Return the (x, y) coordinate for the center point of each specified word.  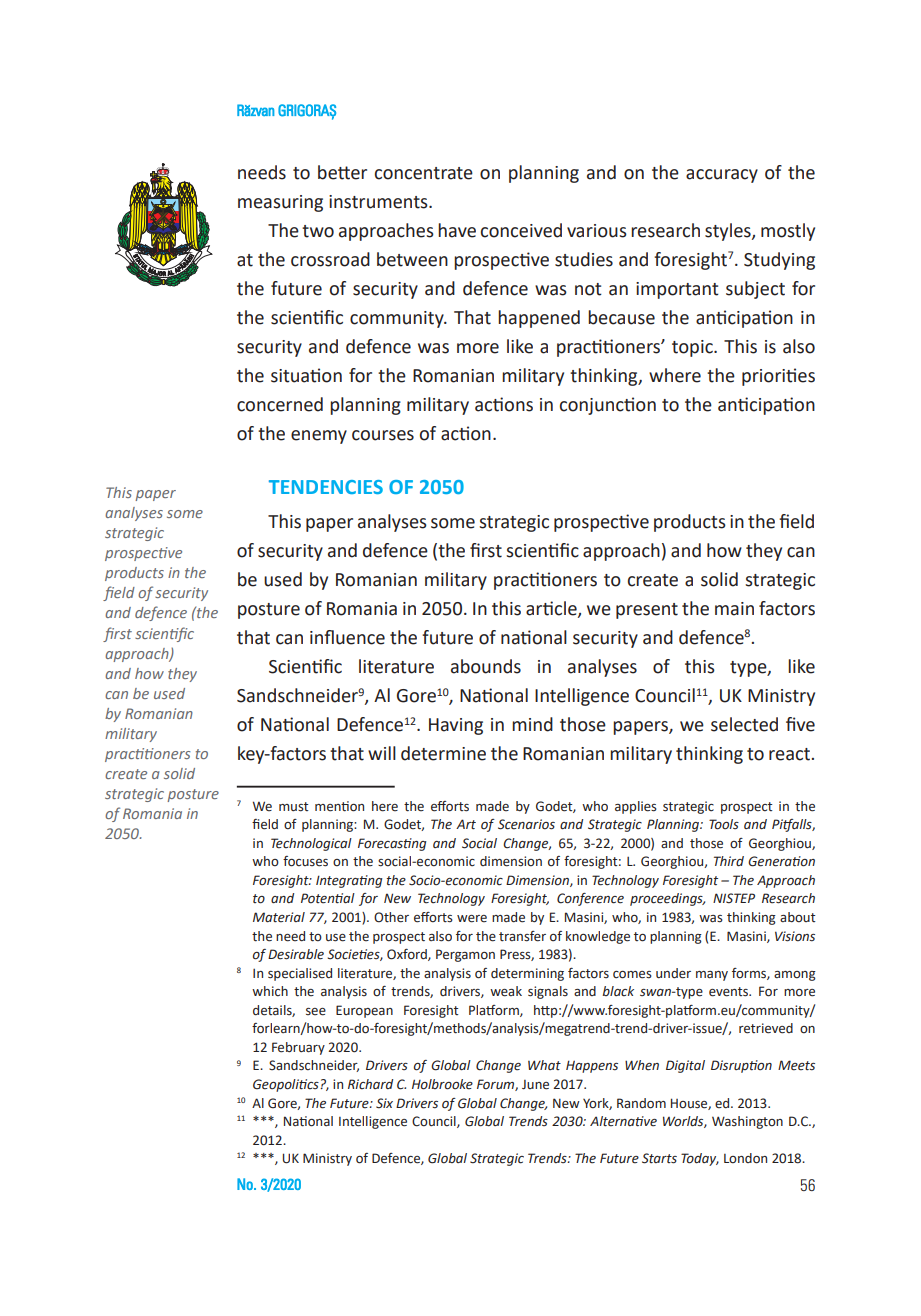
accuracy (722, 176)
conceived (521, 230)
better (342, 172)
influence (347, 637)
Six (384, 1103)
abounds (486, 666)
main (734, 609)
